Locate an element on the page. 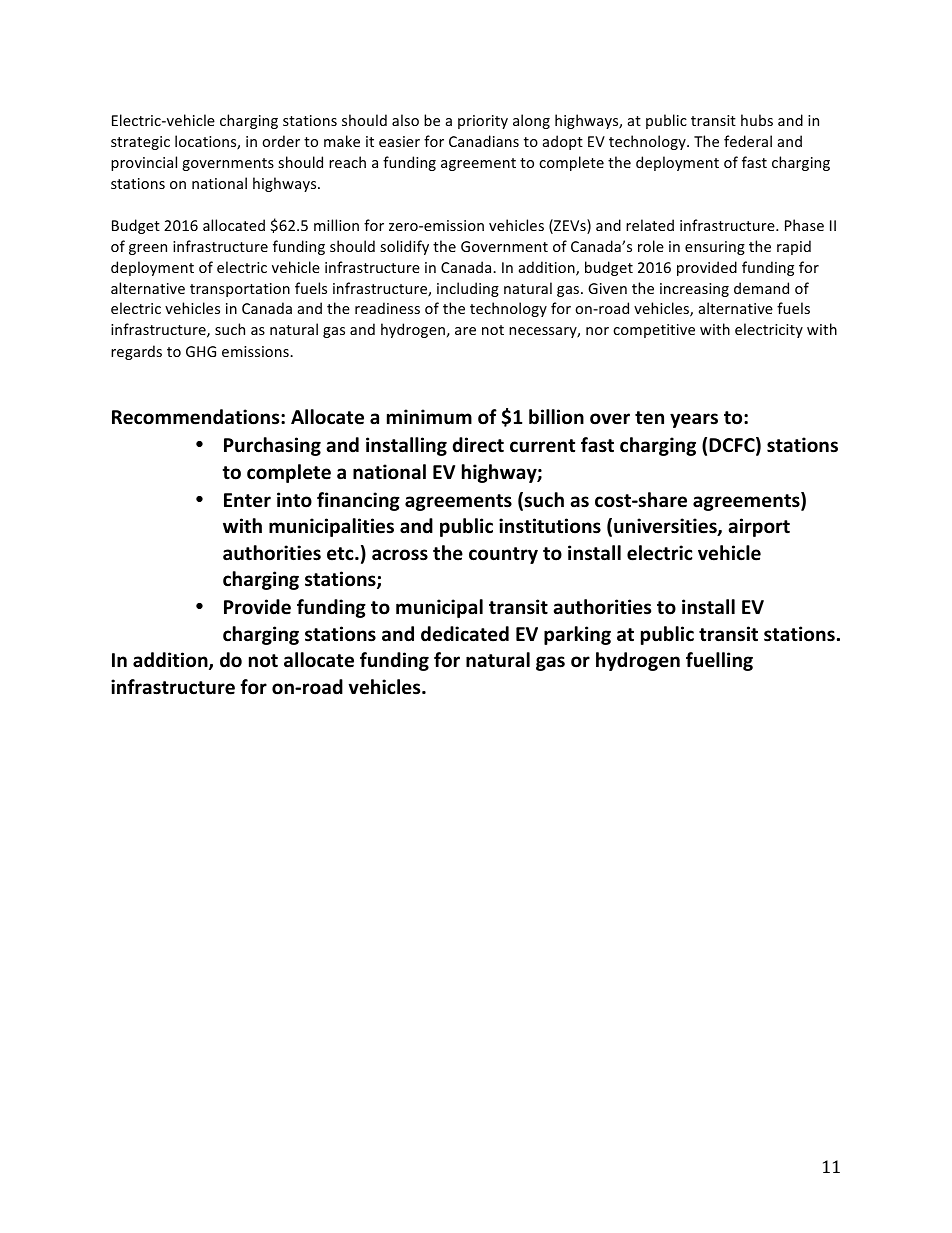  competitive is located at coordinates (654, 331).
